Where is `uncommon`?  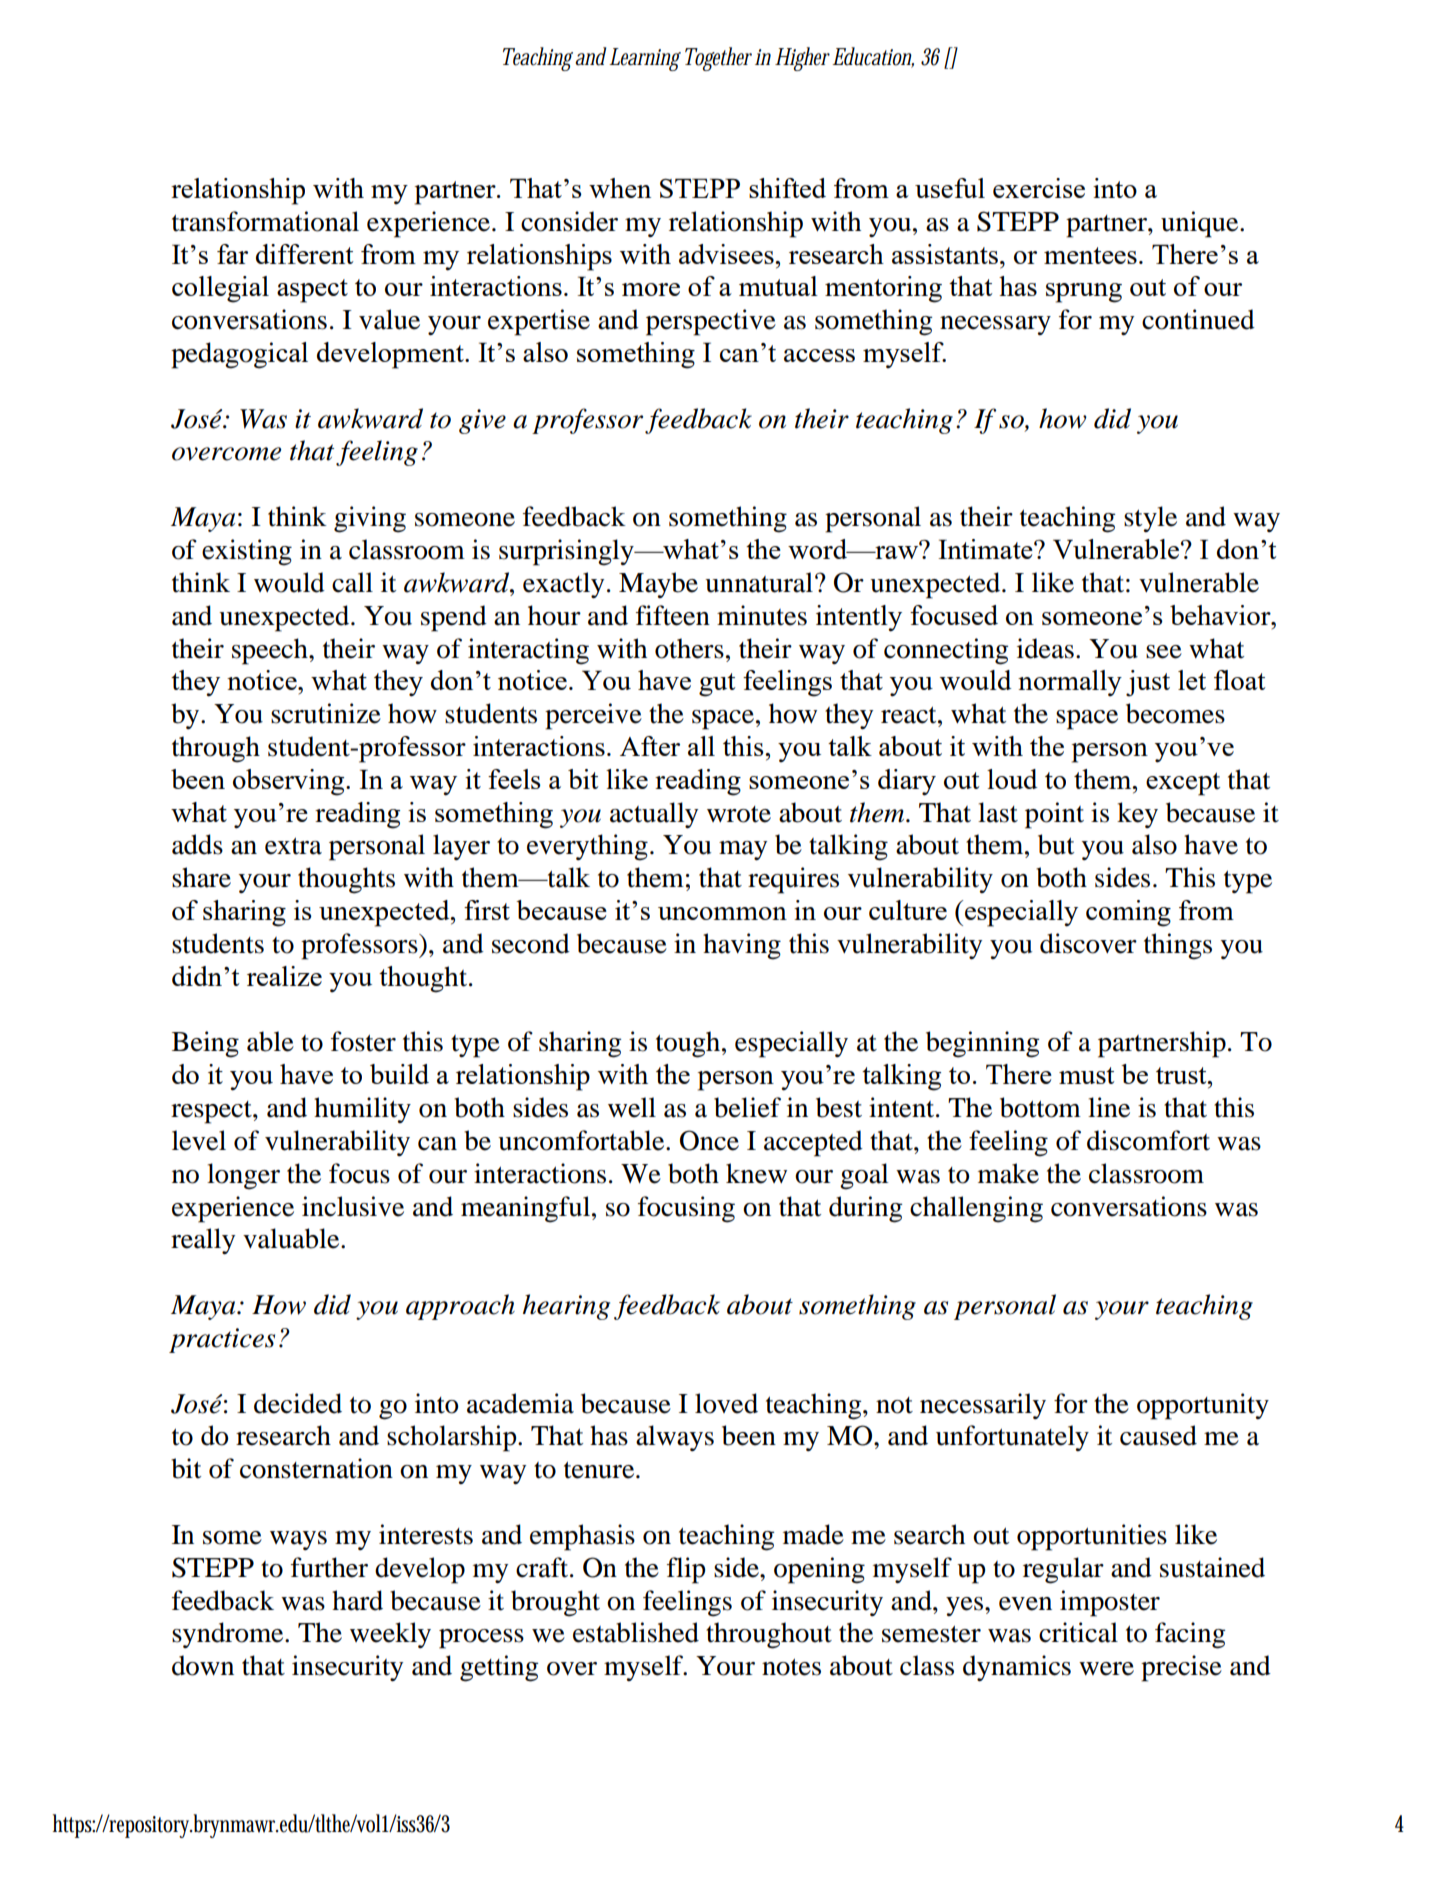
uncommon is located at coordinates (722, 913).
